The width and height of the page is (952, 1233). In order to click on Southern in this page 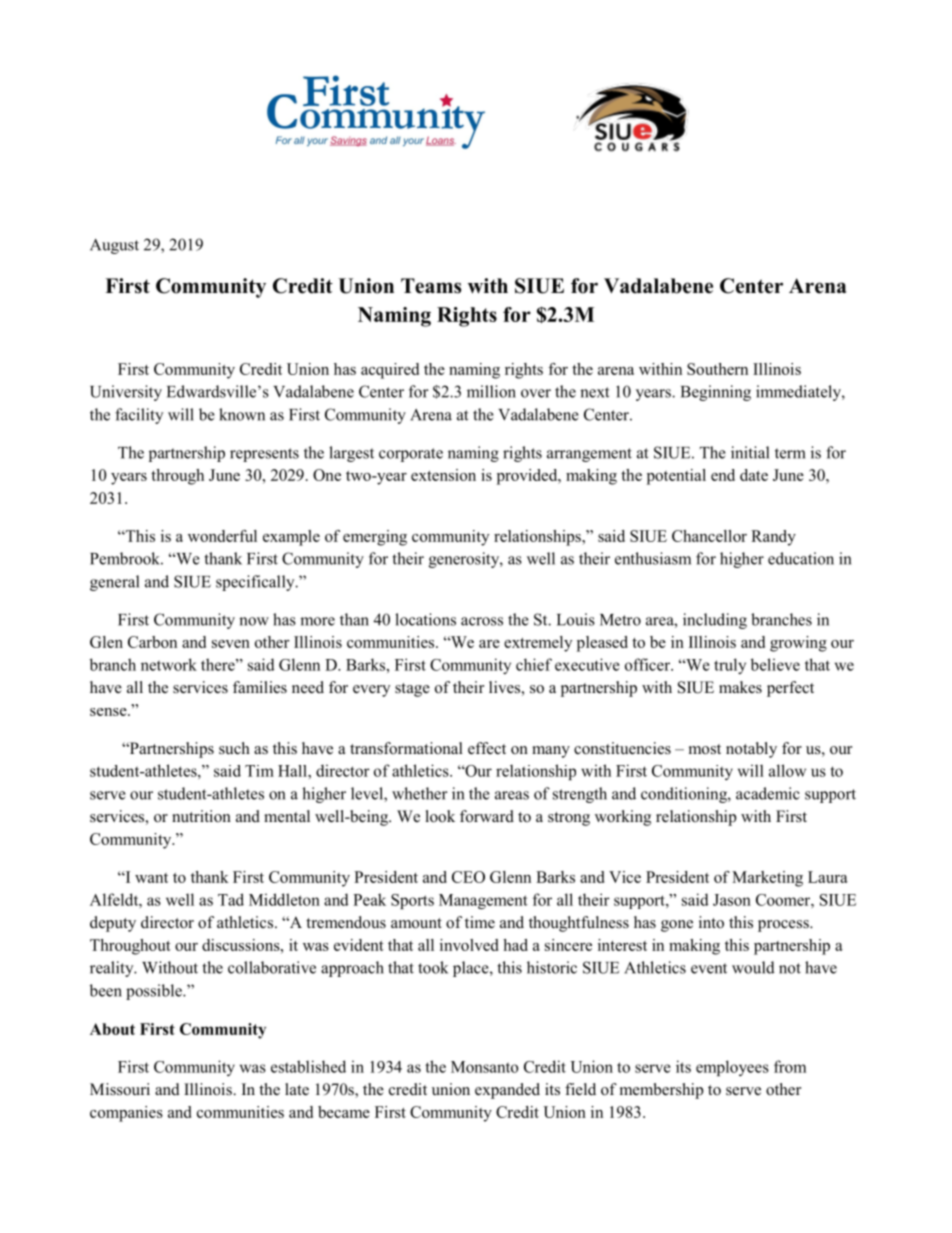, I will do `click(717, 369)`.
